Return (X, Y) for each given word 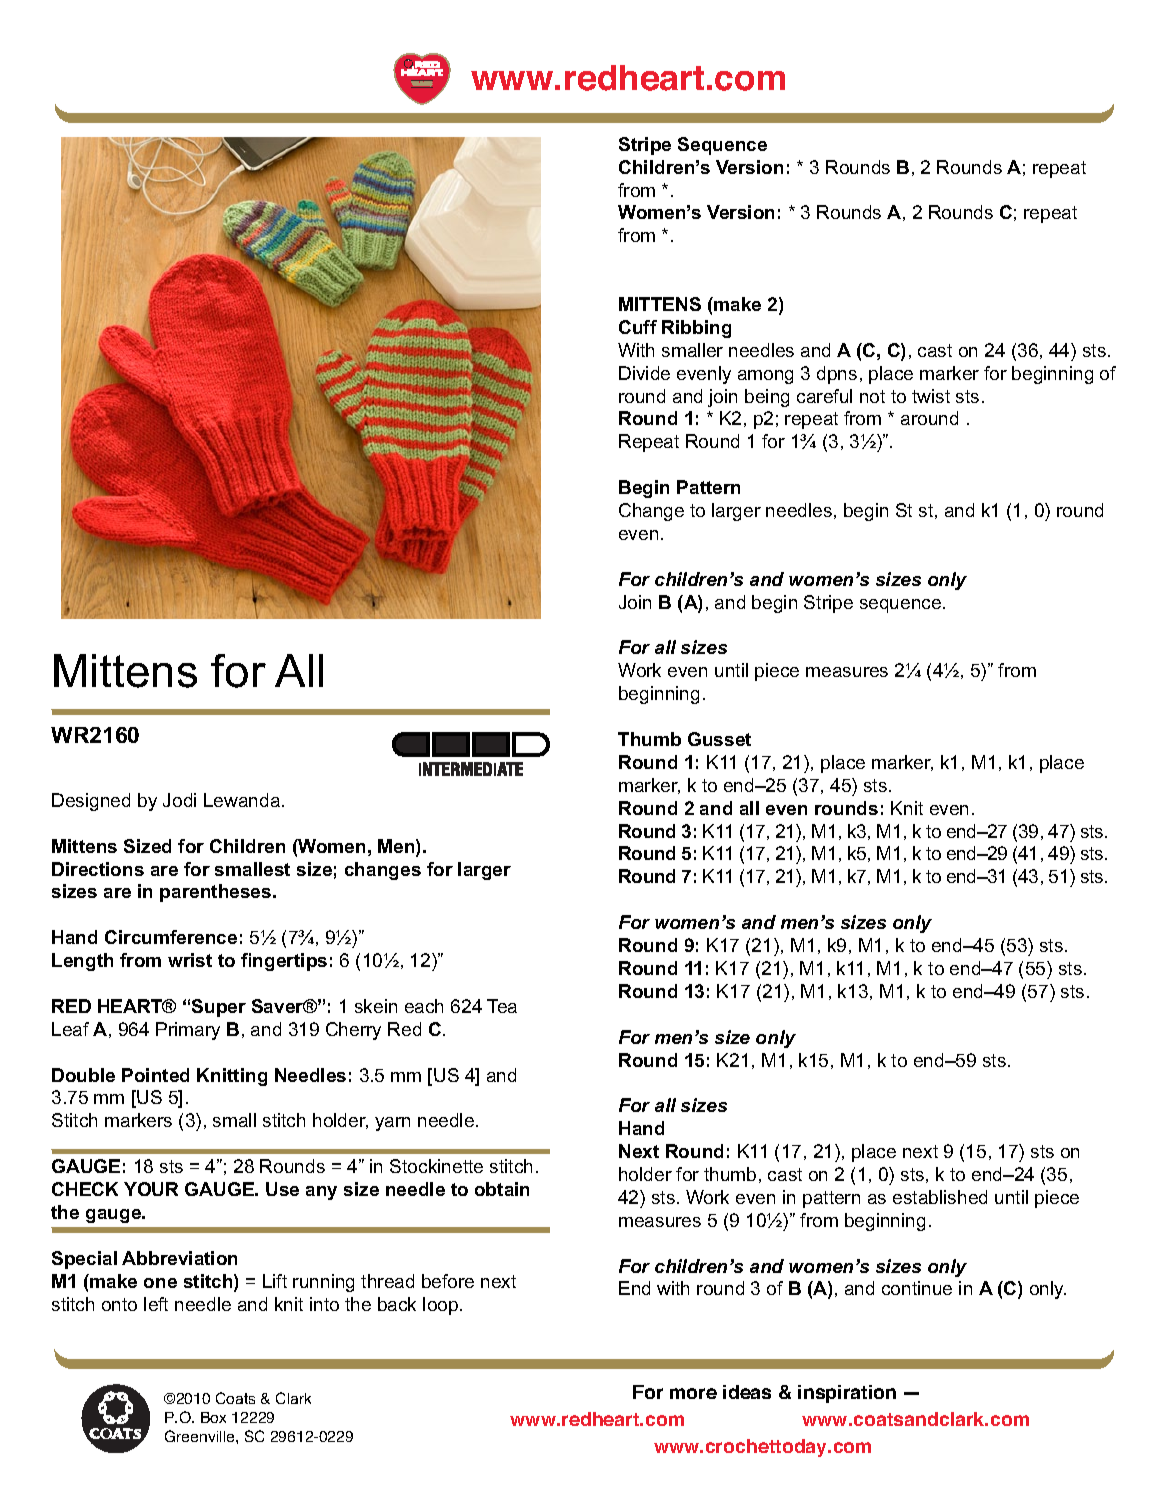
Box (213, 1417)
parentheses (217, 893)
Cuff (638, 327)
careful (824, 396)
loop (442, 1306)
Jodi (179, 800)
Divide (644, 373)
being (767, 398)
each (424, 1006)
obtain (502, 1189)
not (872, 396)
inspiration (847, 1394)
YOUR (151, 1189)
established (940, 1197)
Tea (502, 1006)
